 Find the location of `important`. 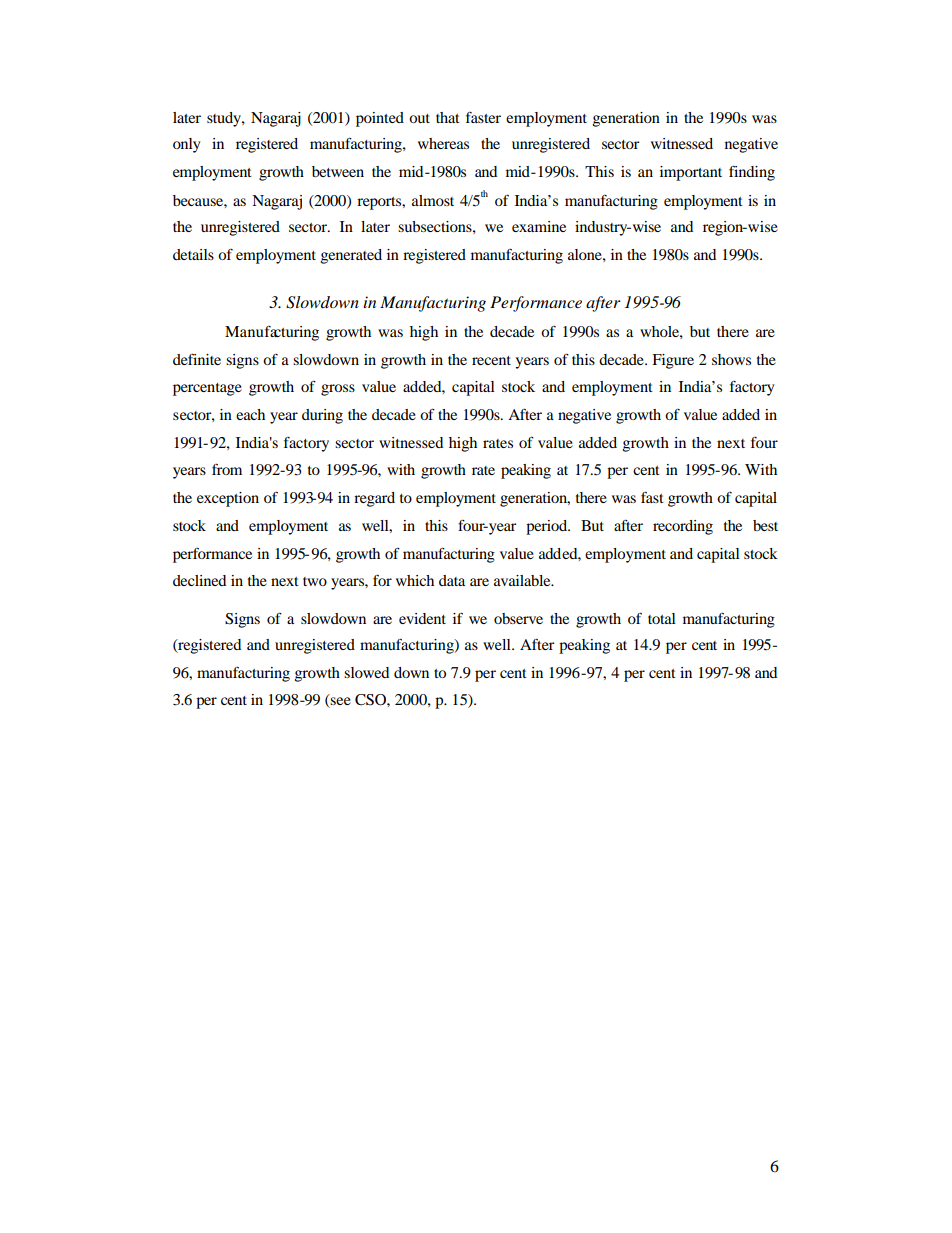

important is located at coordinates (691, 173).
